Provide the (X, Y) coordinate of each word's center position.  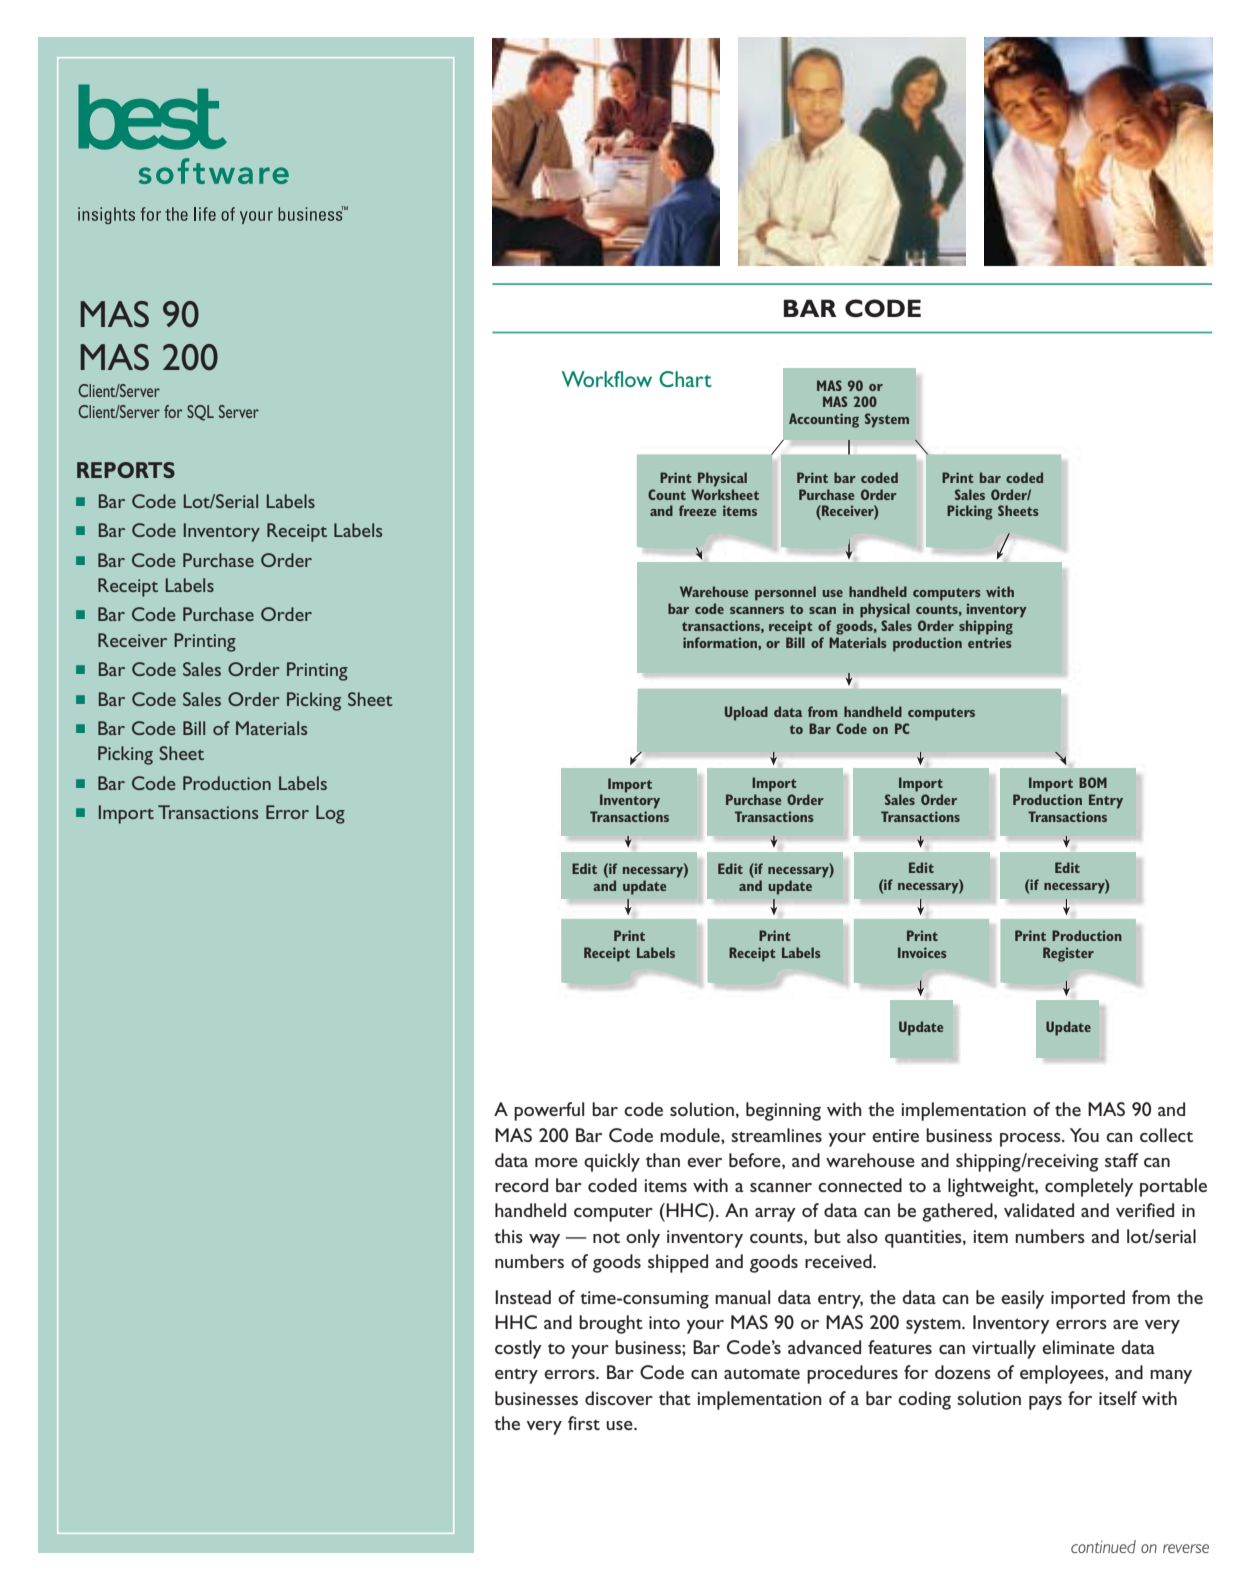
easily (1022, 1299)
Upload (746, 713)
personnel (785, 593)
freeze (697, 510)
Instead (523, 1297)
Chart (685, 379)
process (1031, 1140)
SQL (200, 413)
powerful (549, 1111)
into (664, 1322)
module (691, 1135)
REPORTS (126, 470)
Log (330, 814)
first (584, 1423)
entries (989, 642)
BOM (1093, 782)
